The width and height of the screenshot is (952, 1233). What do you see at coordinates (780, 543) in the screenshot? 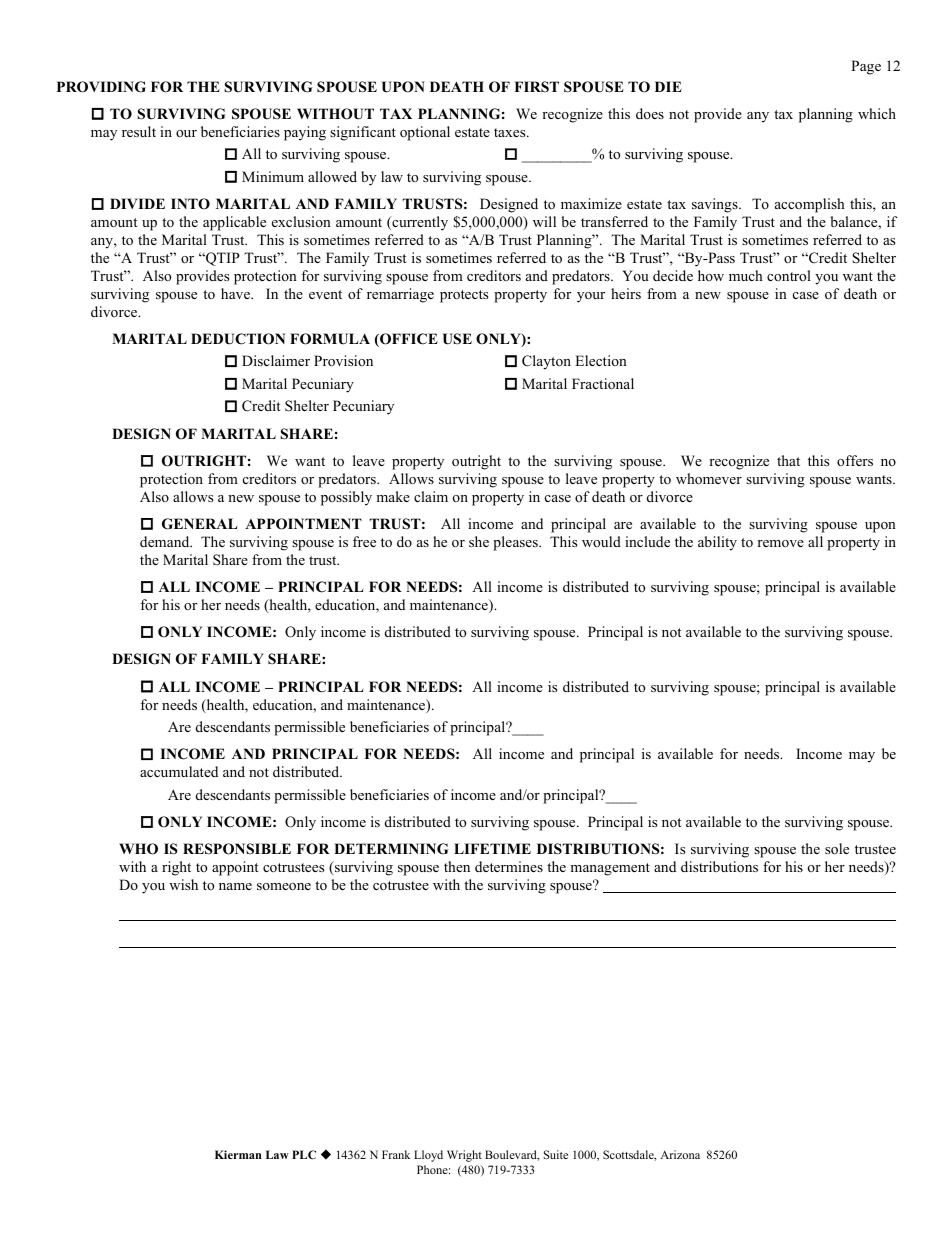
I see `remove` at bounding box center [780, 543].
